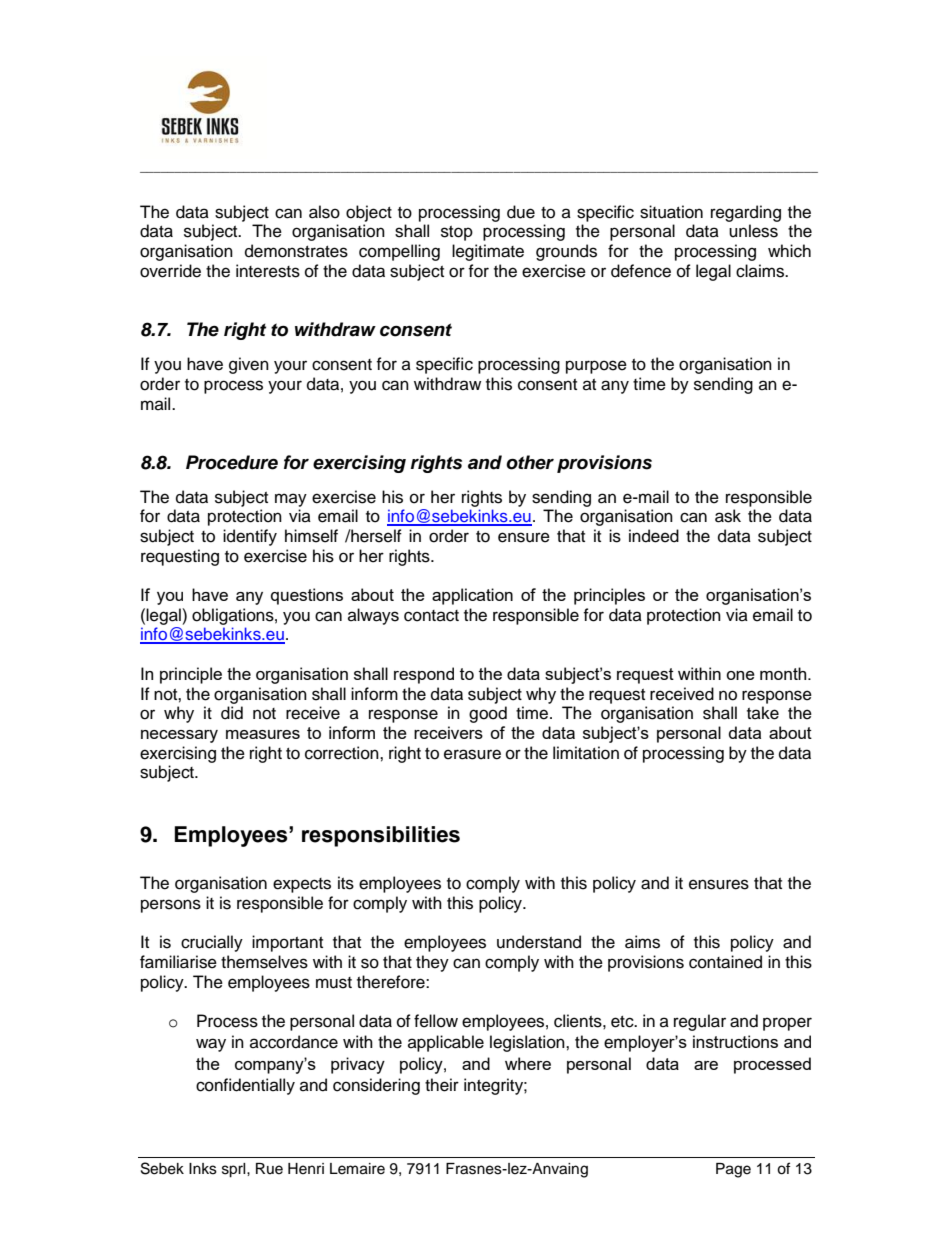 This screenshot has width=952, height=1233. What do you see at coordinates (488, 714) in the screenshot?
I see `good` at bounding box center [488, 714].
